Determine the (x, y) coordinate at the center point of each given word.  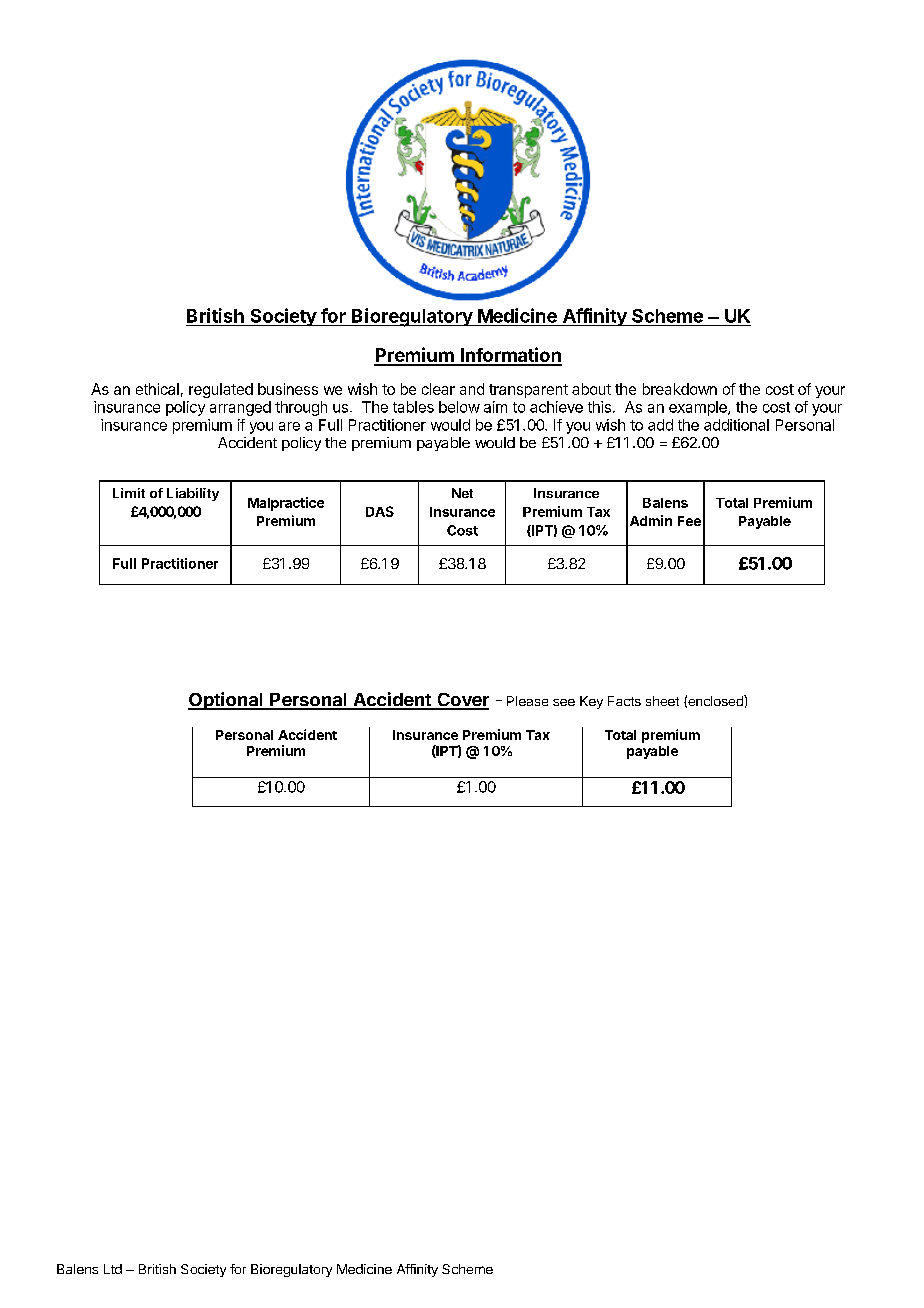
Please (527, 701)
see (564, 702)
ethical (157, 389)
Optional (226, 701)
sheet (662, 701)
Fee (689, 521)
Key (591, 702)
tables (413, 407)
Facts (624, 701)
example (699, 408)
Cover (462, 701)
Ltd (113, 1269)
